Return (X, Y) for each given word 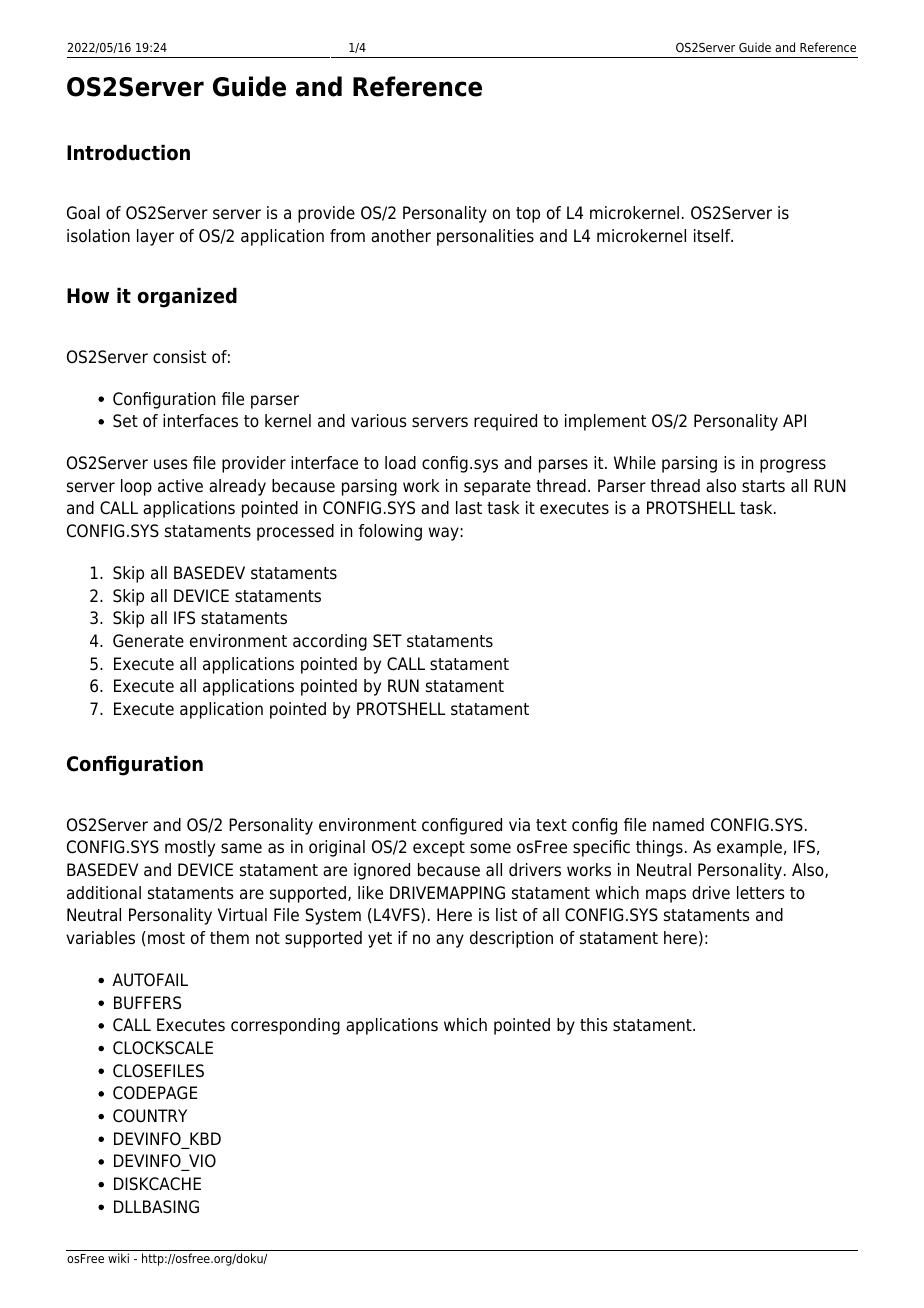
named (678, 825)
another (401, 236)
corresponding (285, 1026)
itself (713, 236)
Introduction (128, 152)
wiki (118, 1258)
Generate (148, 641)
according (330, 642)
